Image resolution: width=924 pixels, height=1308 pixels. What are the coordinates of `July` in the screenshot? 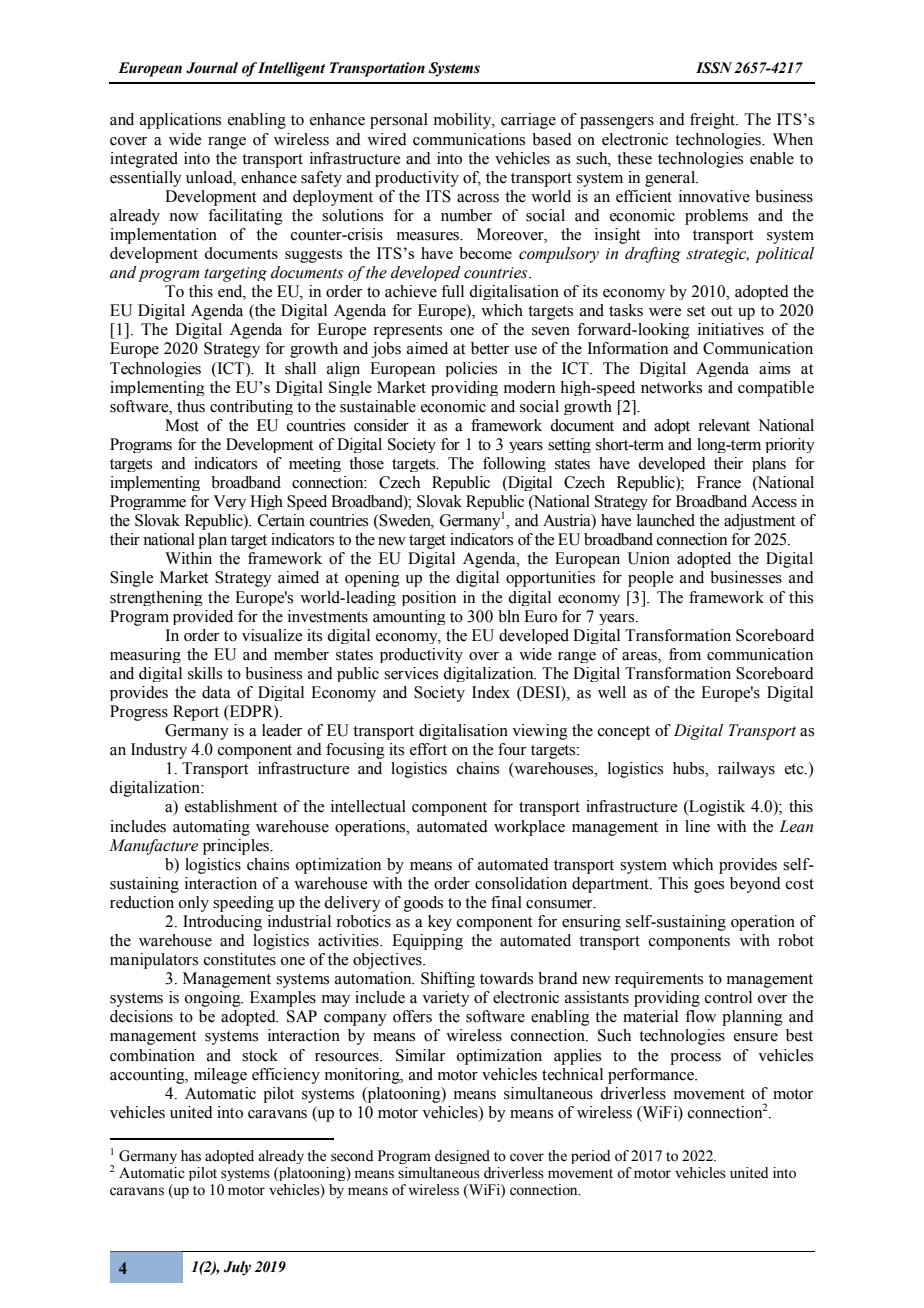 It's located at (237, 1268).
